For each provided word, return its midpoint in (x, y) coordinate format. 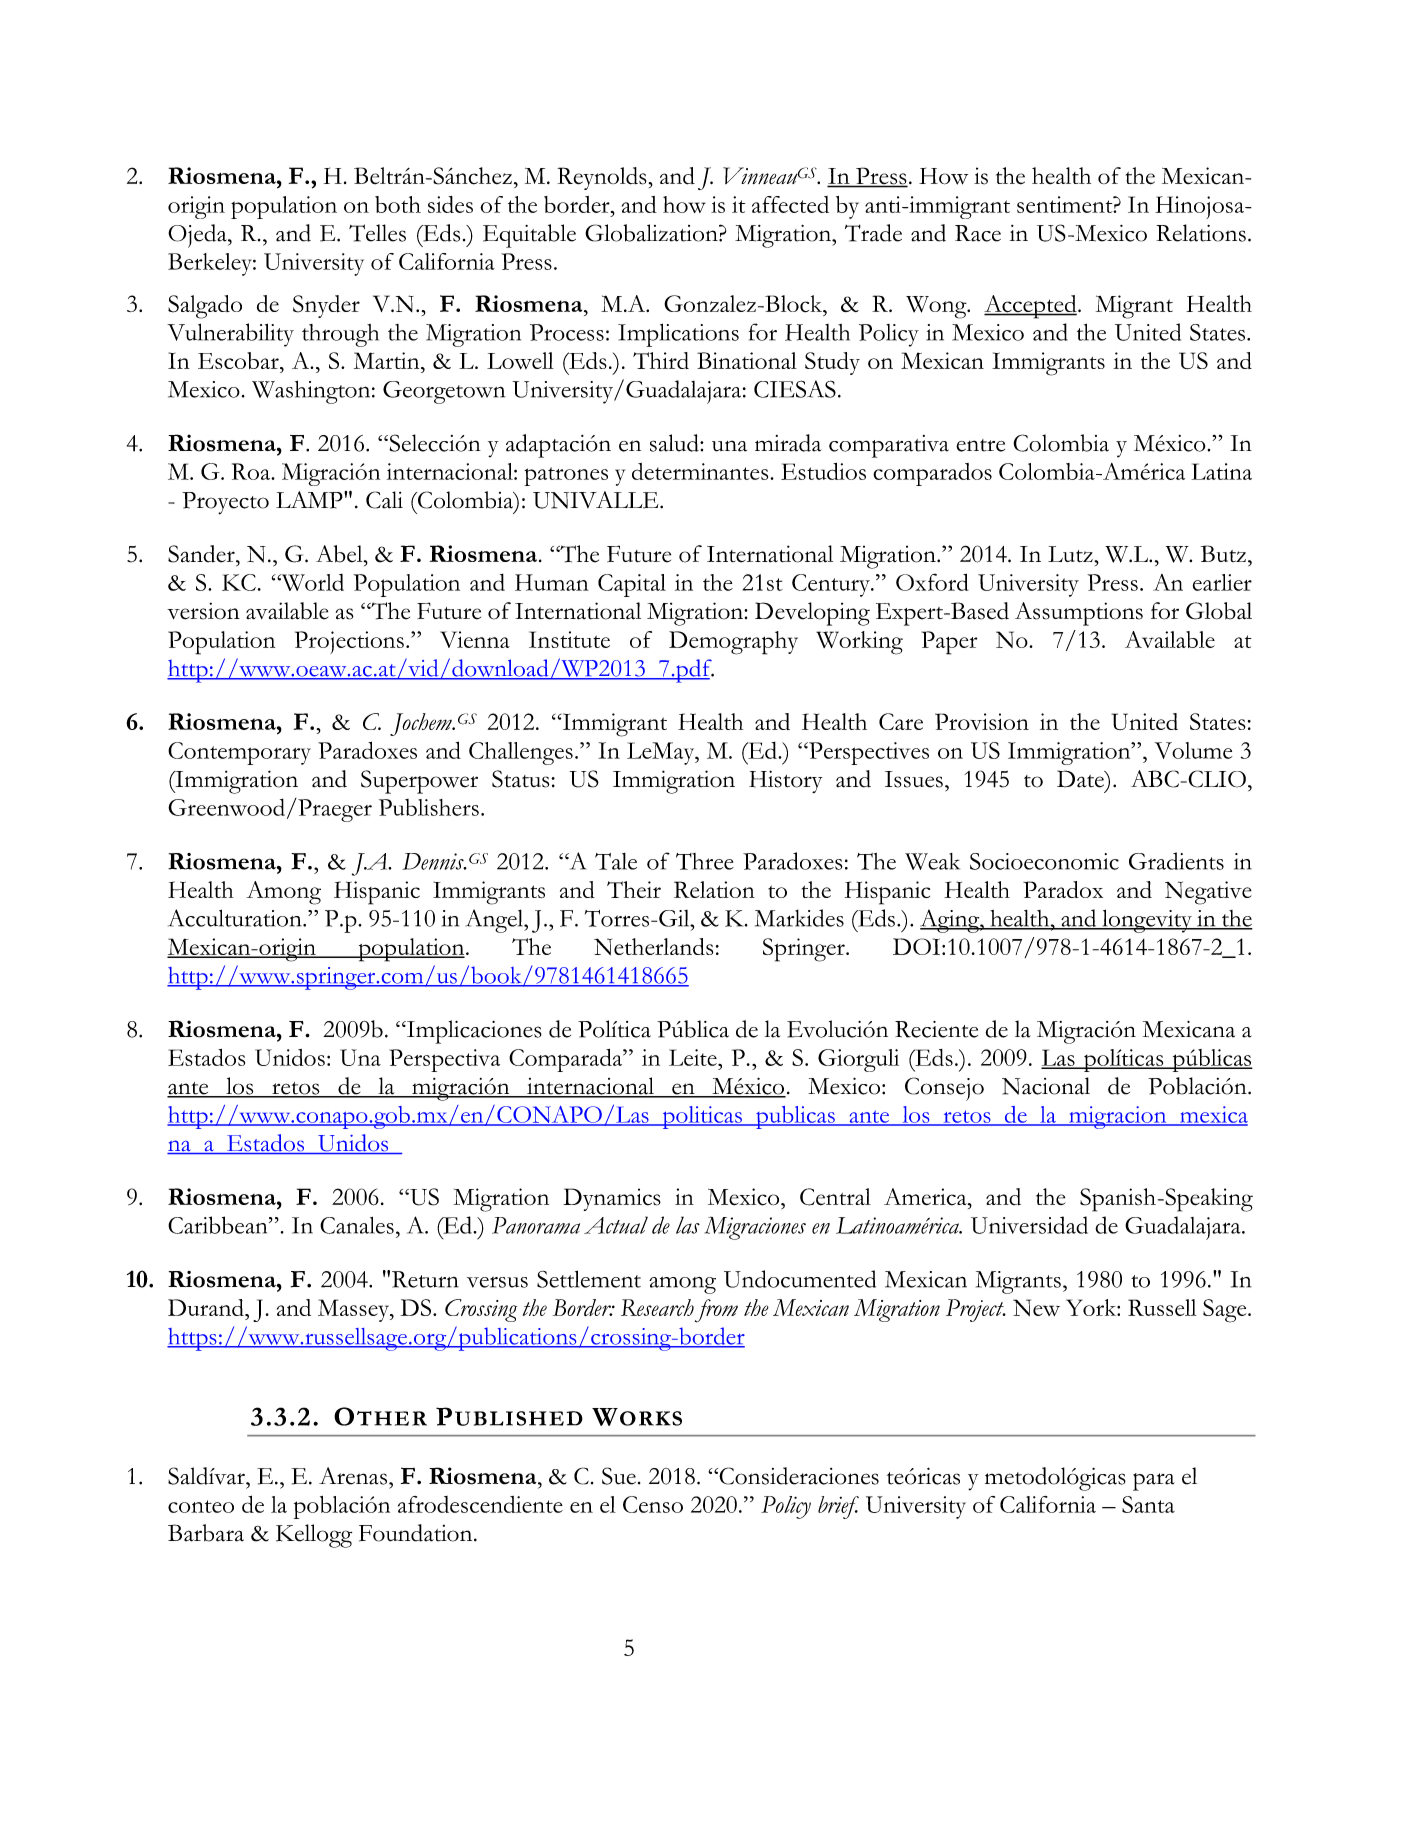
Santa (1148, 1504)
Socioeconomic (1044, 861)
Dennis (434, 861)
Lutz (1071, 554)
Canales (357, 1225)
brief (838, 1507)
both (398, 204)
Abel (340, 554)
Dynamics (612, 1199)
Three (705, 861)
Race (978, 233)
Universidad (1029, 1225)
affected (790, 204)
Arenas (353, 1476)
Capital (632, 585)
